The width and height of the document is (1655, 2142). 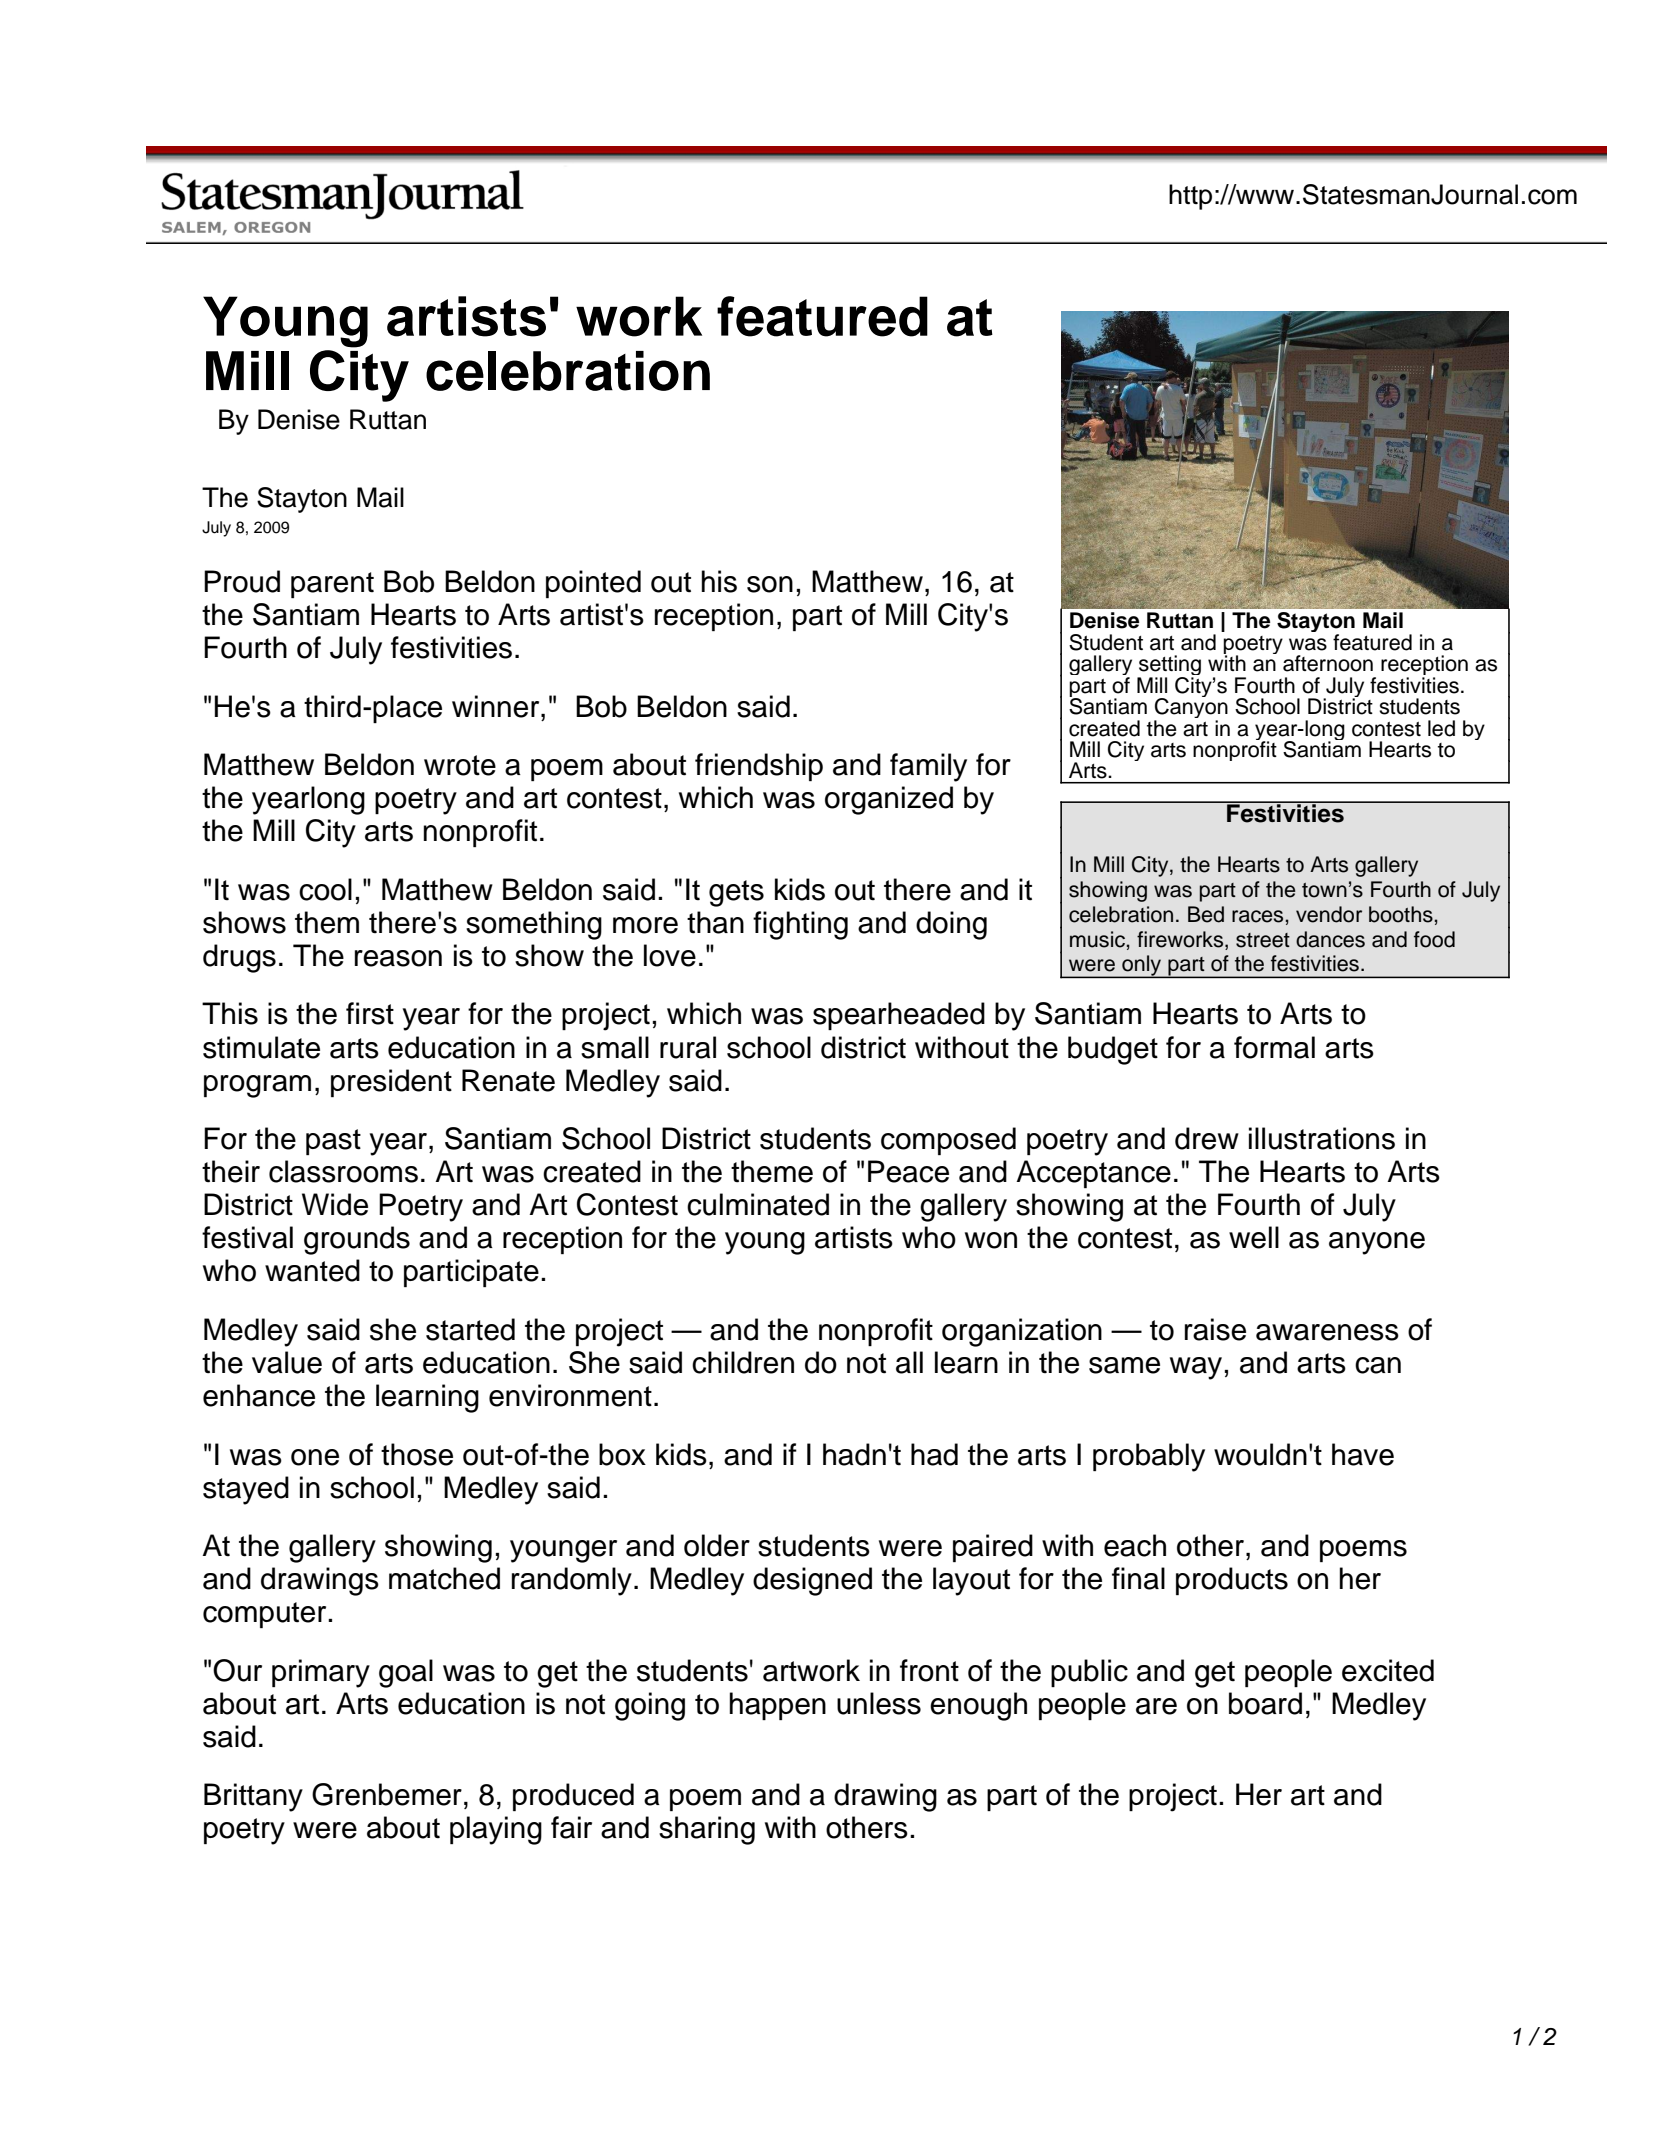 I want to click on sharing, so click(x=707, y=1830).
